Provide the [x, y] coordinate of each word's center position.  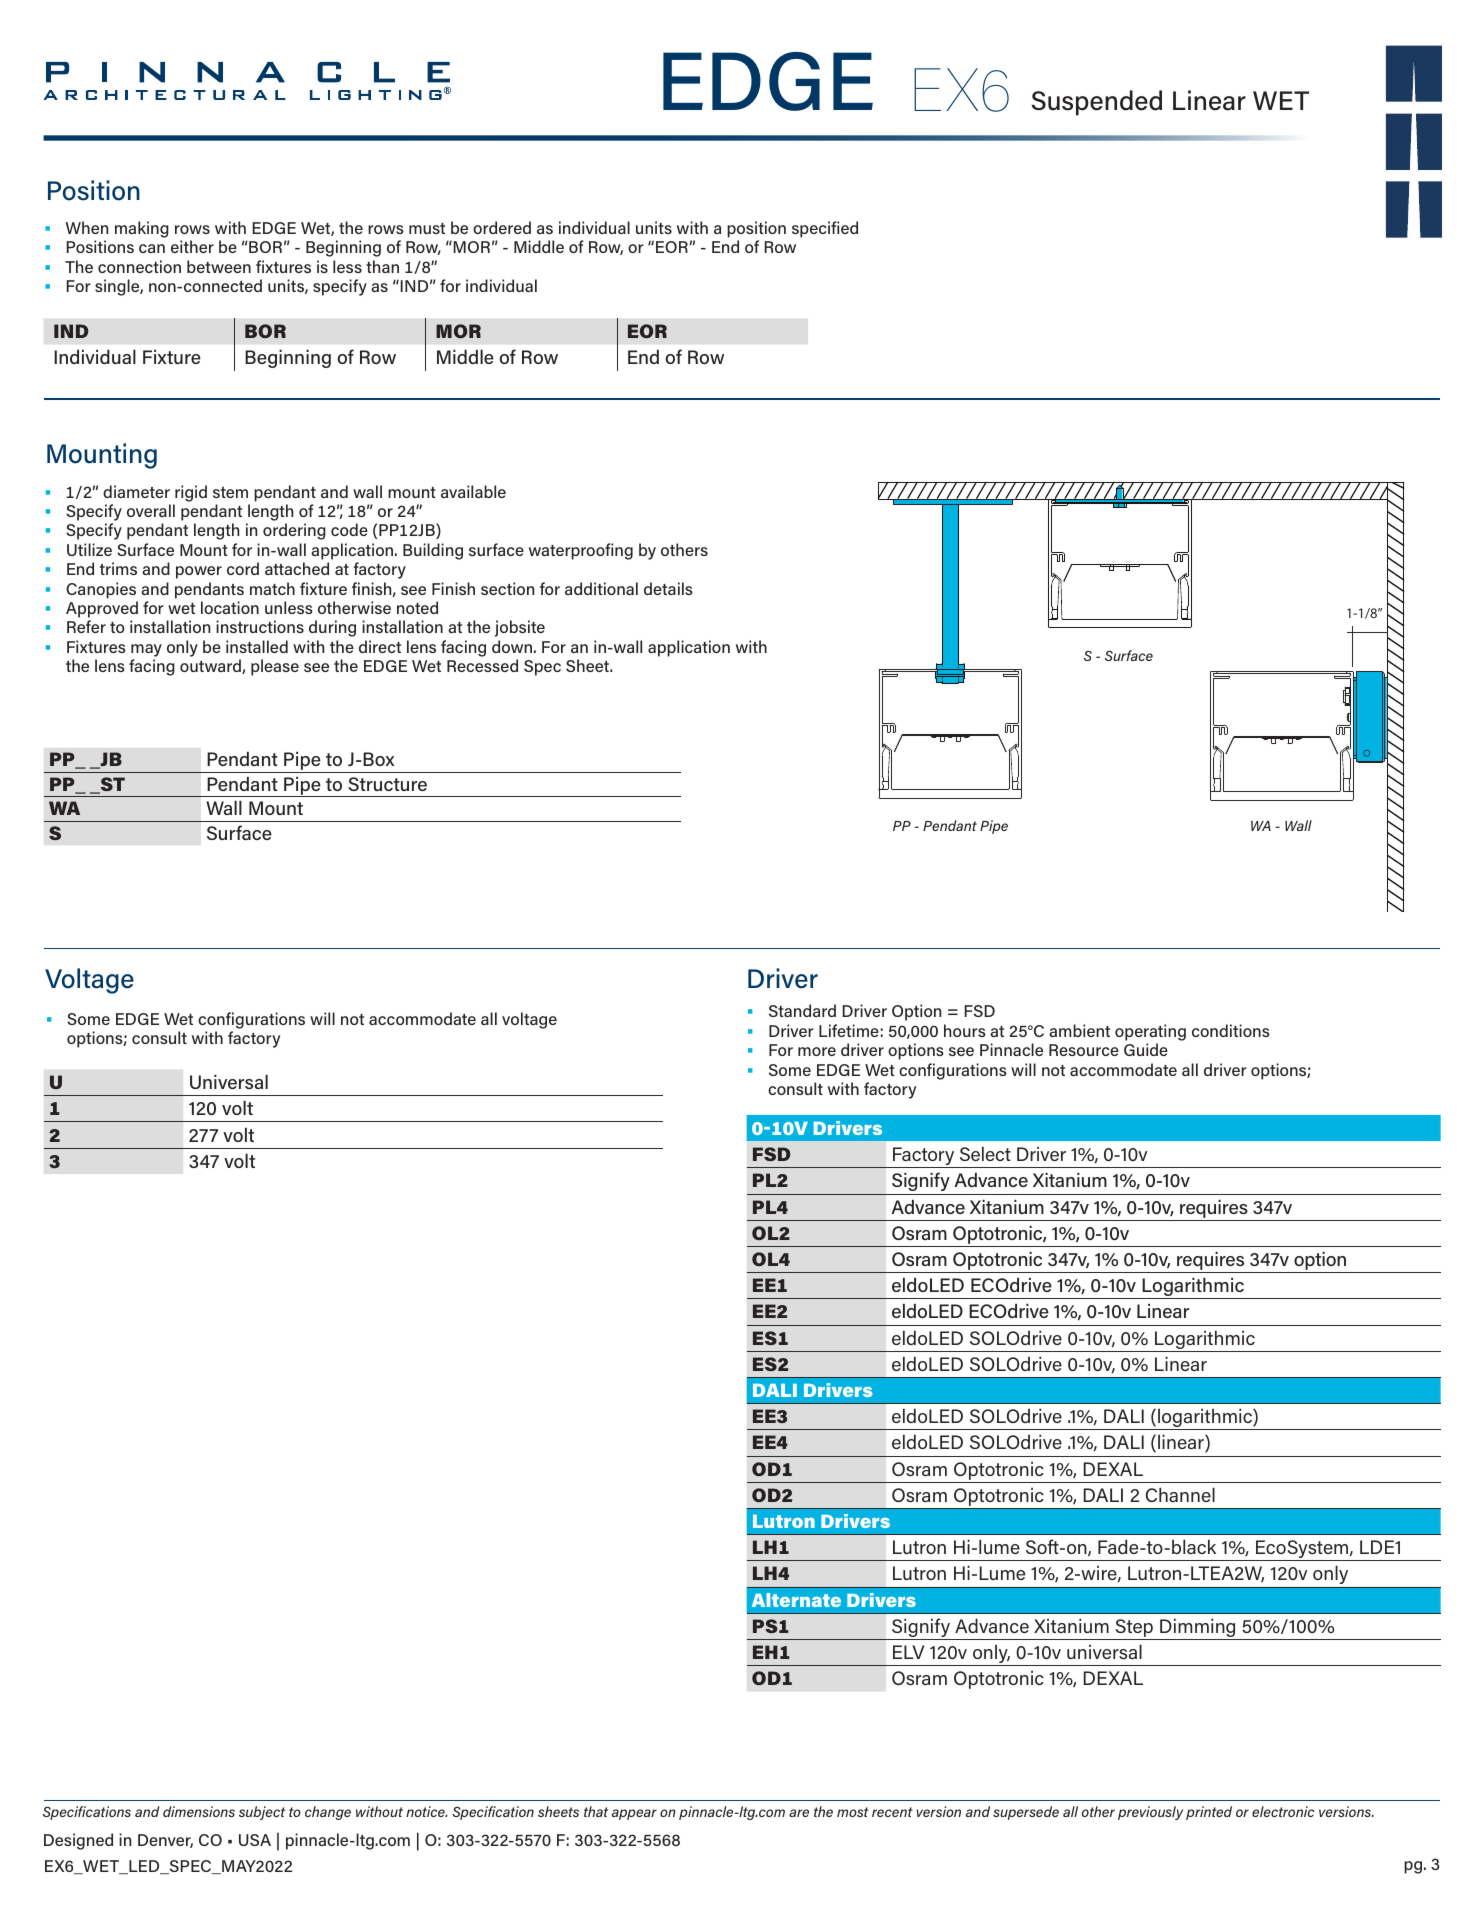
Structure [387, 784]
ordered [502, 227]
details [668, 588]
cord [243, 568]
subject [262, 1813]
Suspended [1096, 103]
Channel [1180, 1494]
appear [634, 1814]
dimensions [199, 1811]
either [192, 246]
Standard [802, 1010]
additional [601, 588]
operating [1150, 1032]
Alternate [796, 1600]
